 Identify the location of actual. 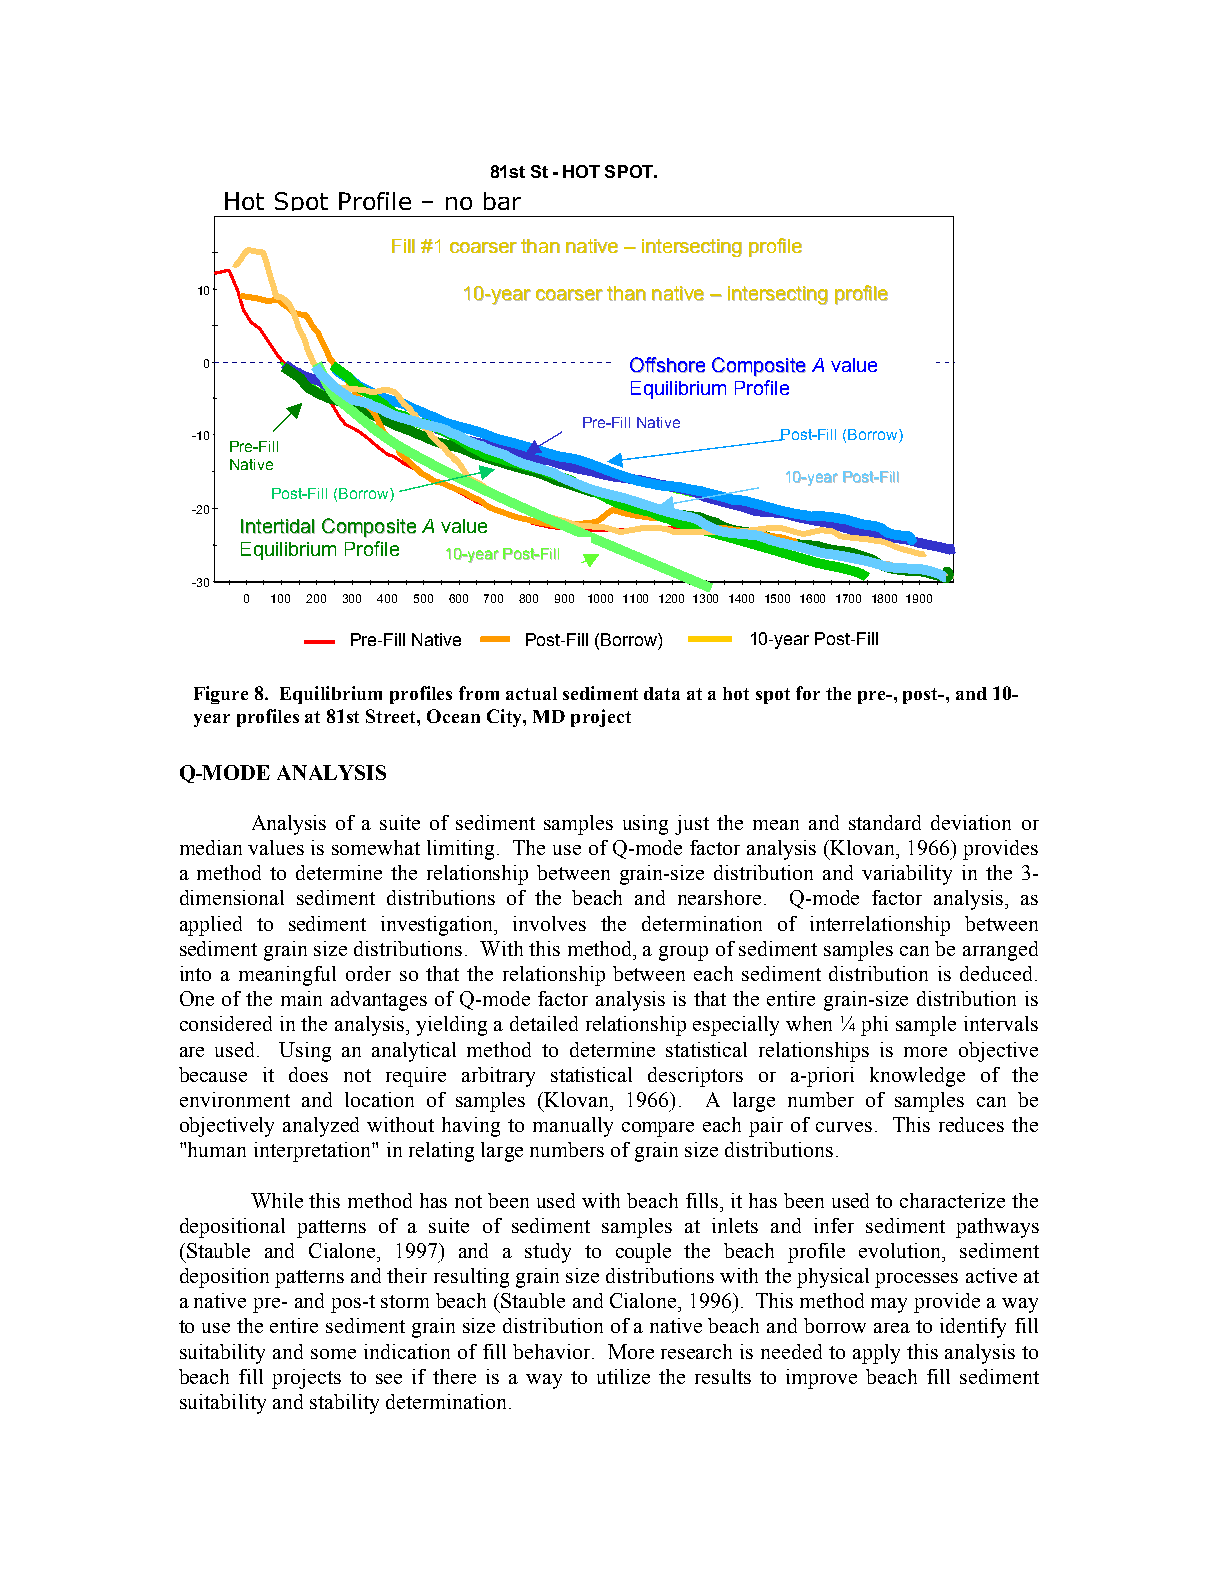
(531, 693).
